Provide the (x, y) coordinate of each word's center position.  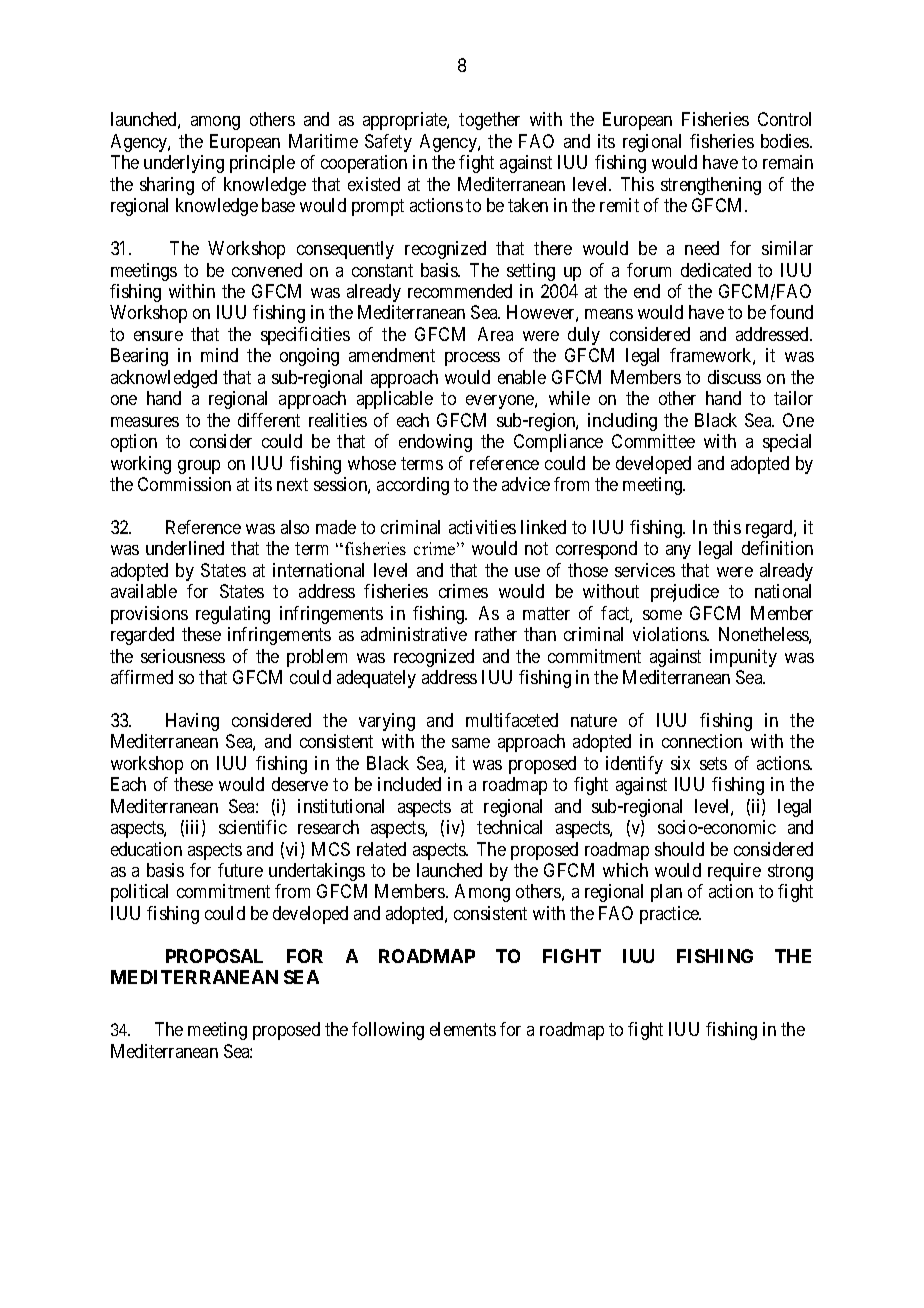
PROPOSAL (214, 956)
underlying (184, 164)
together (489, 121)
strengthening (711, 186)
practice (670, 915)
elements (463, 1029)
